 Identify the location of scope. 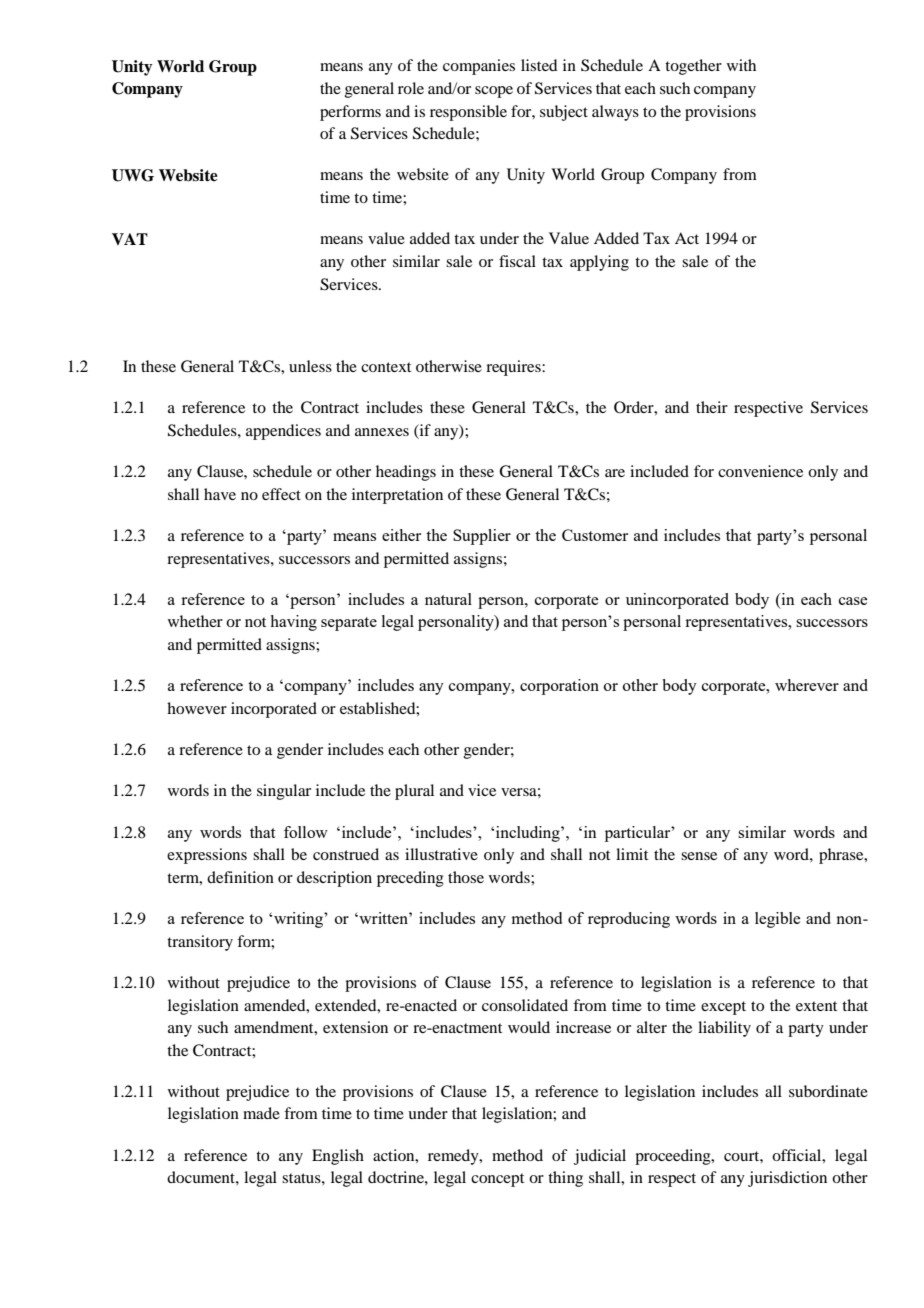
(494, 92).
